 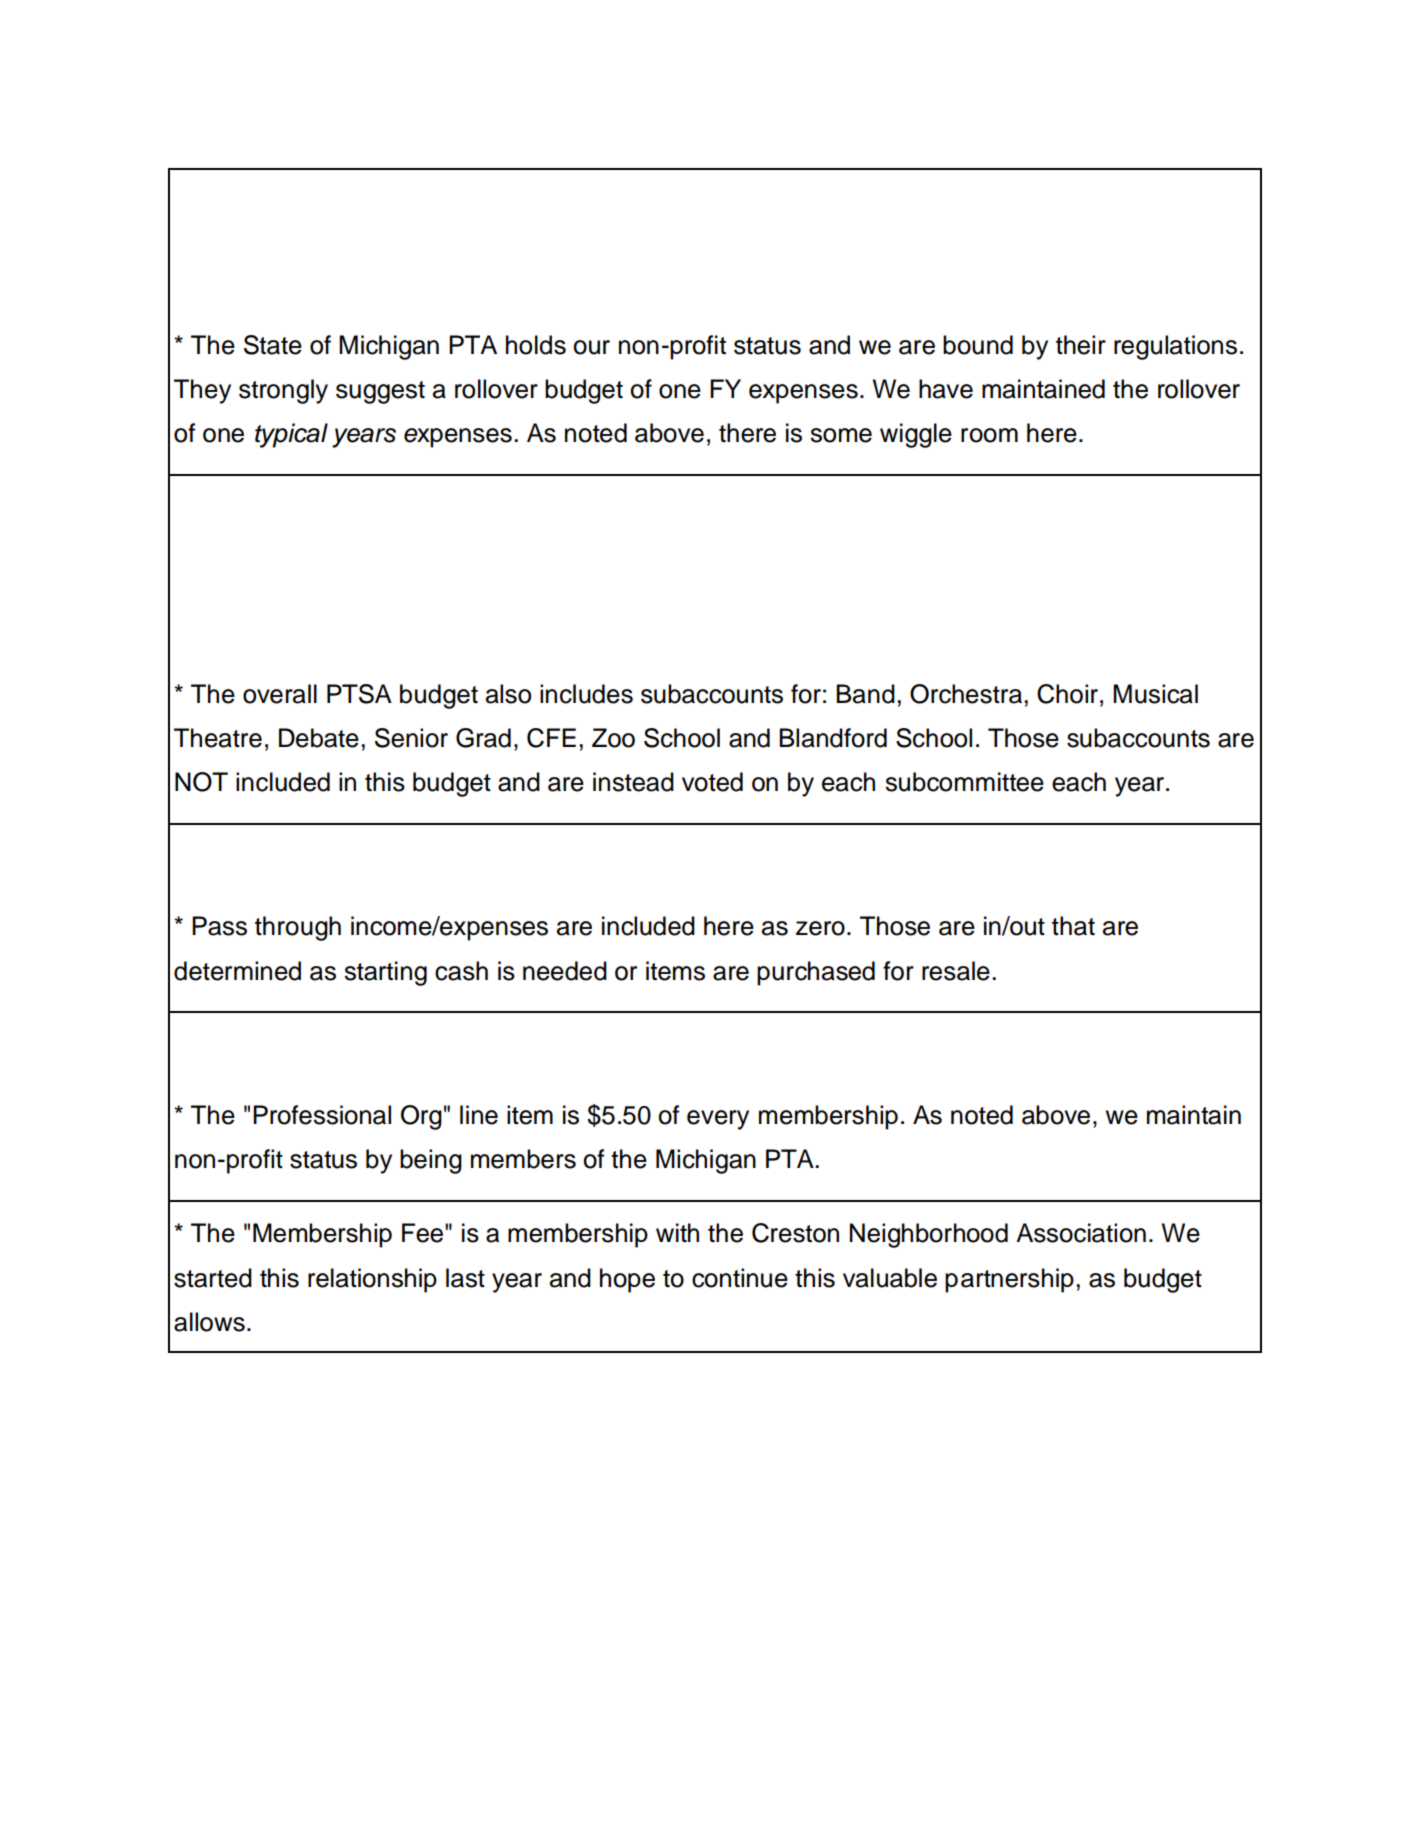 What do you see at coordinates (1067, 694) in the document?
I see `Choir` at bounding box center [1067, 694].
